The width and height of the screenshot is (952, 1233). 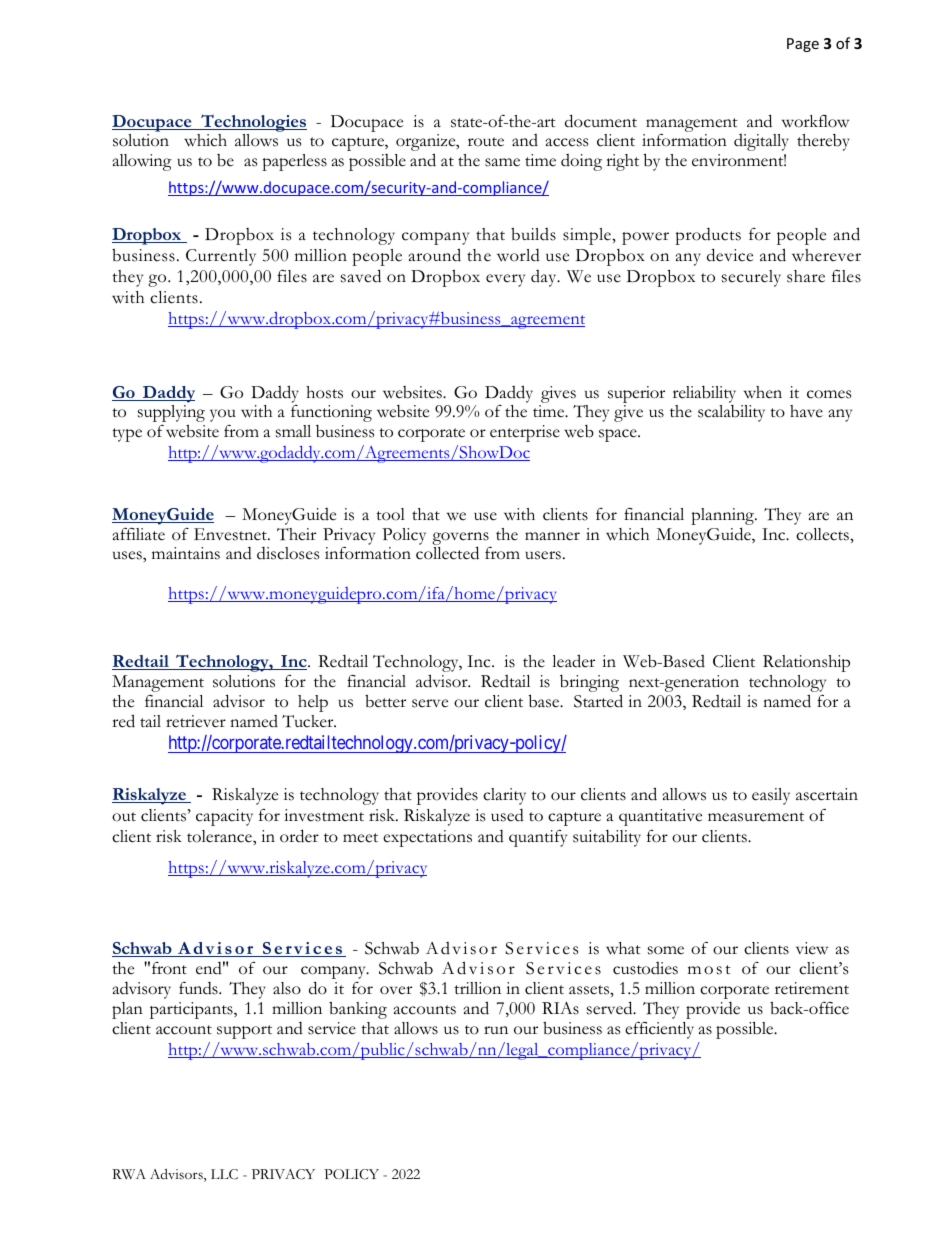 What do you see at coordinates (253, 123) in the screenshot?
I see `Technologies` at bounding box center [253, 123].
